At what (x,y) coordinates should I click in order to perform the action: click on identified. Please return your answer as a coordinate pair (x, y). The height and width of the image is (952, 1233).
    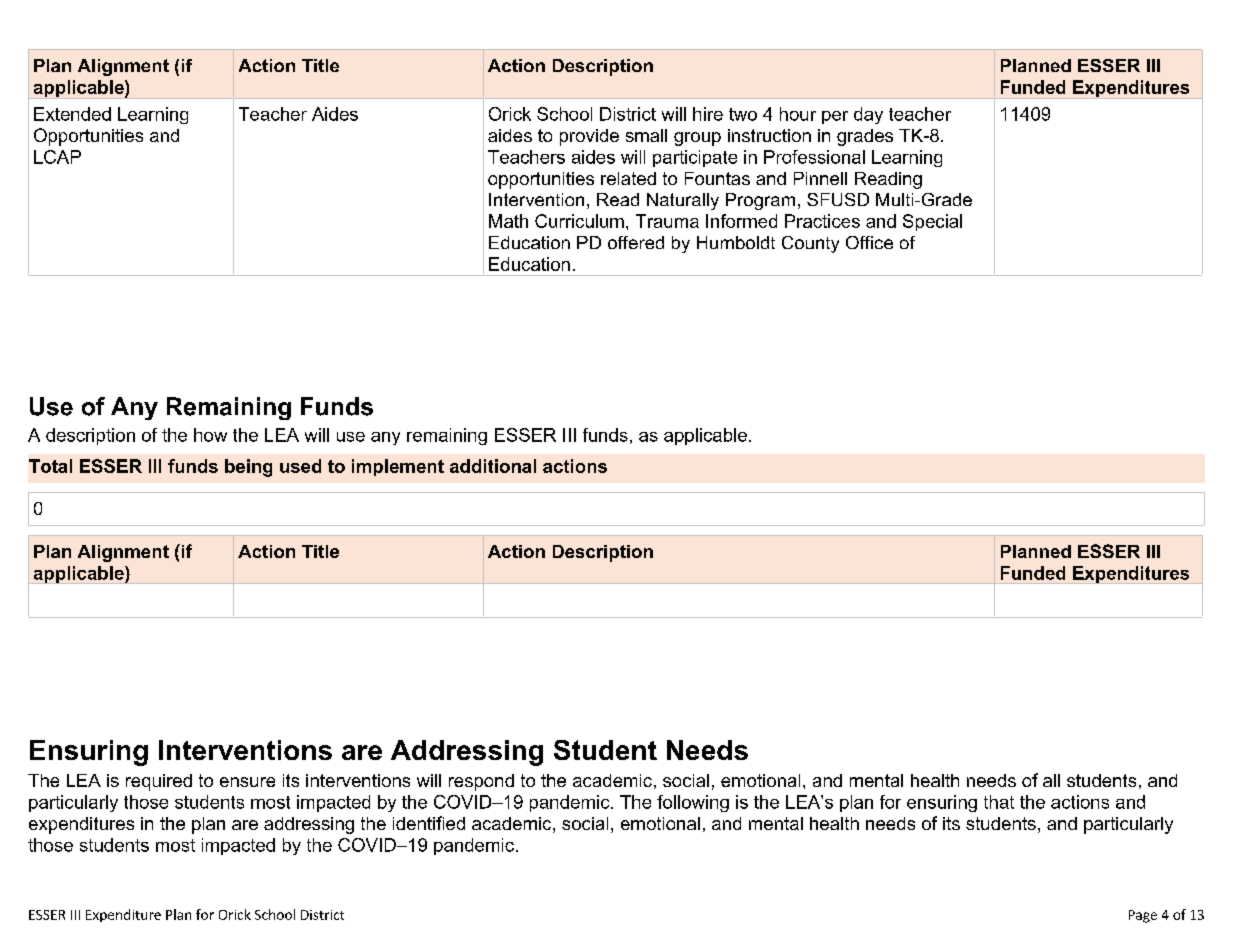
    Looking at the image, I should click on (429, 823).
